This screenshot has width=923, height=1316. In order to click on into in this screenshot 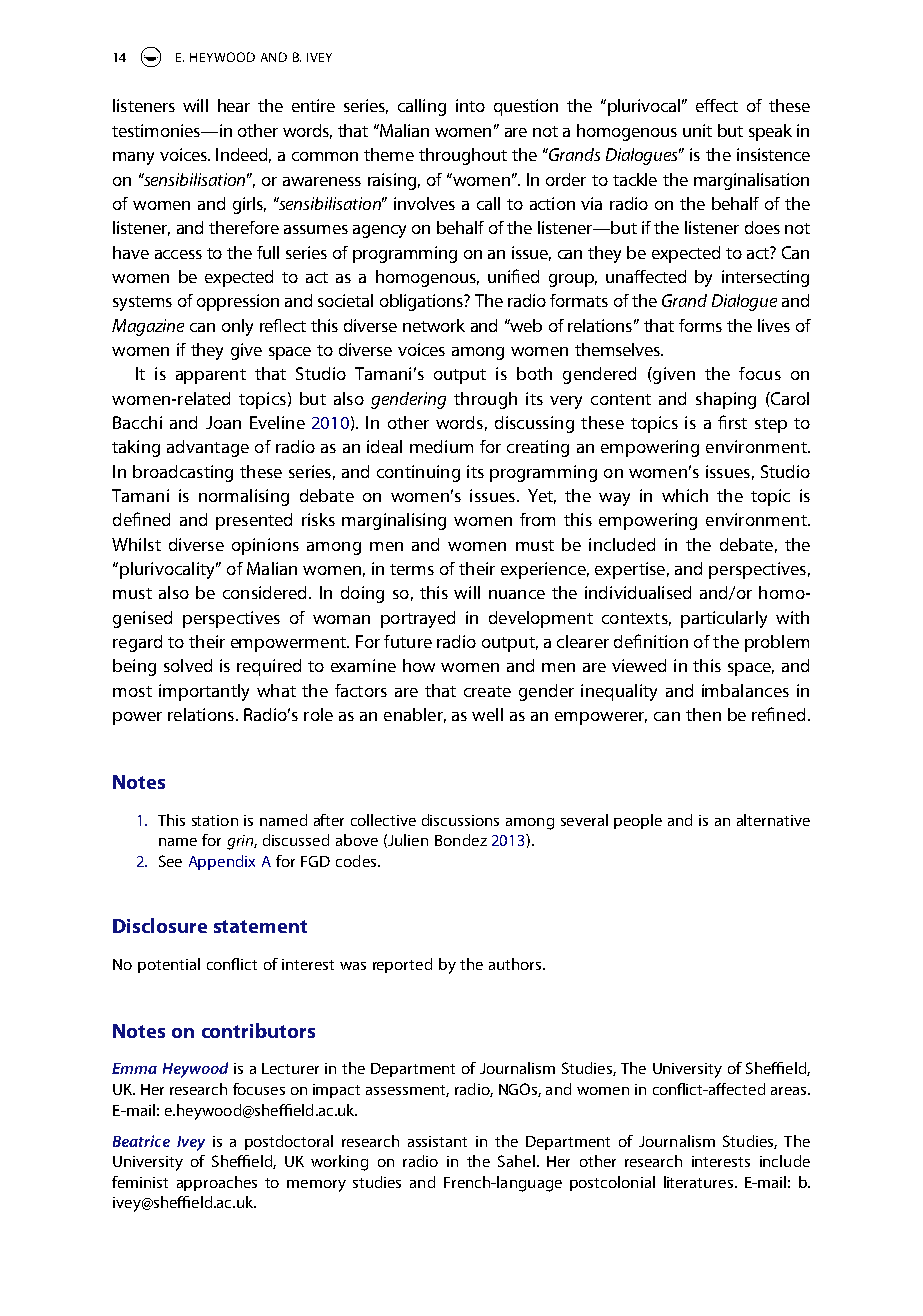, I will do `click(470, 105)`.
